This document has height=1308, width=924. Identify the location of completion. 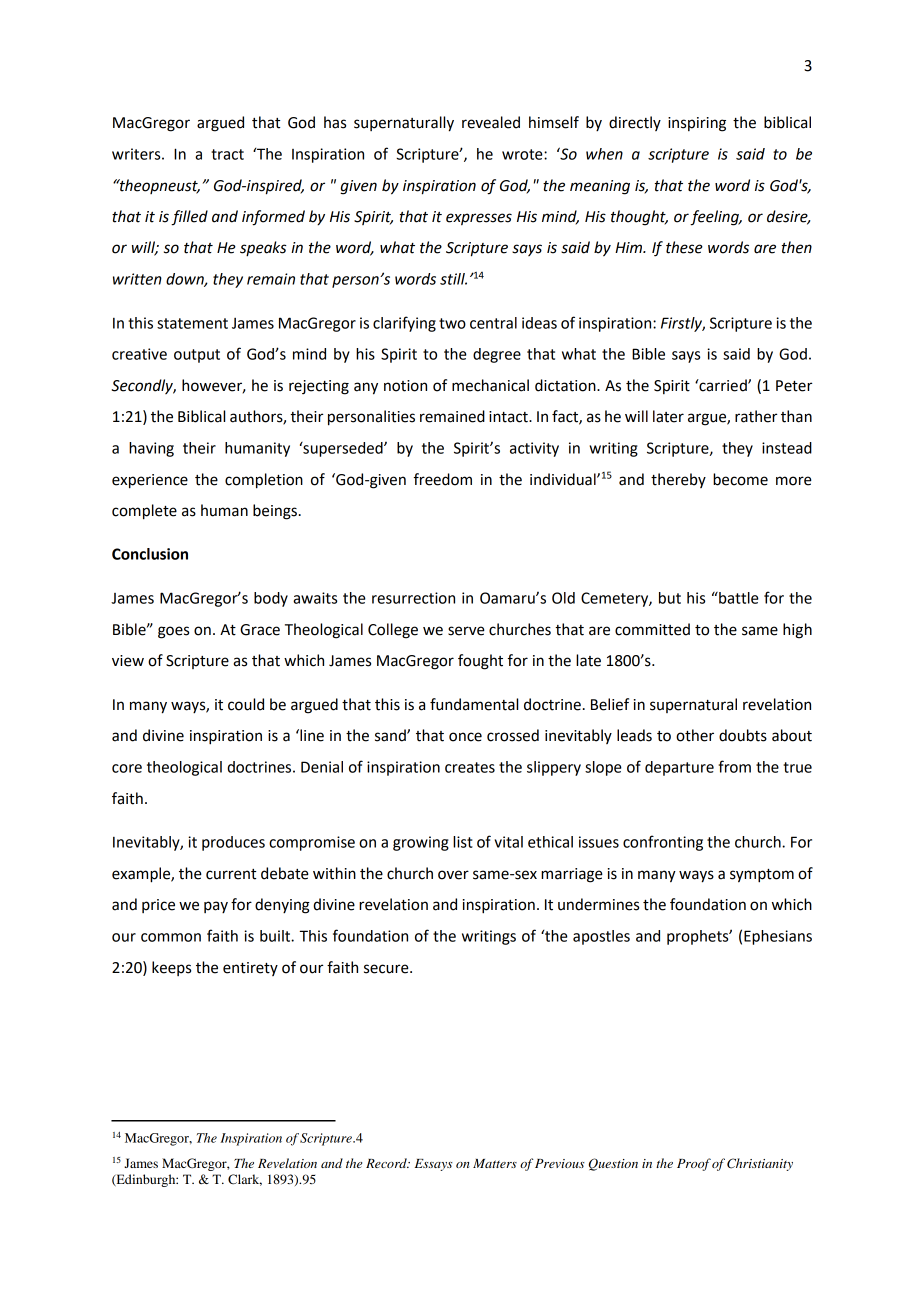
(264, 481).
